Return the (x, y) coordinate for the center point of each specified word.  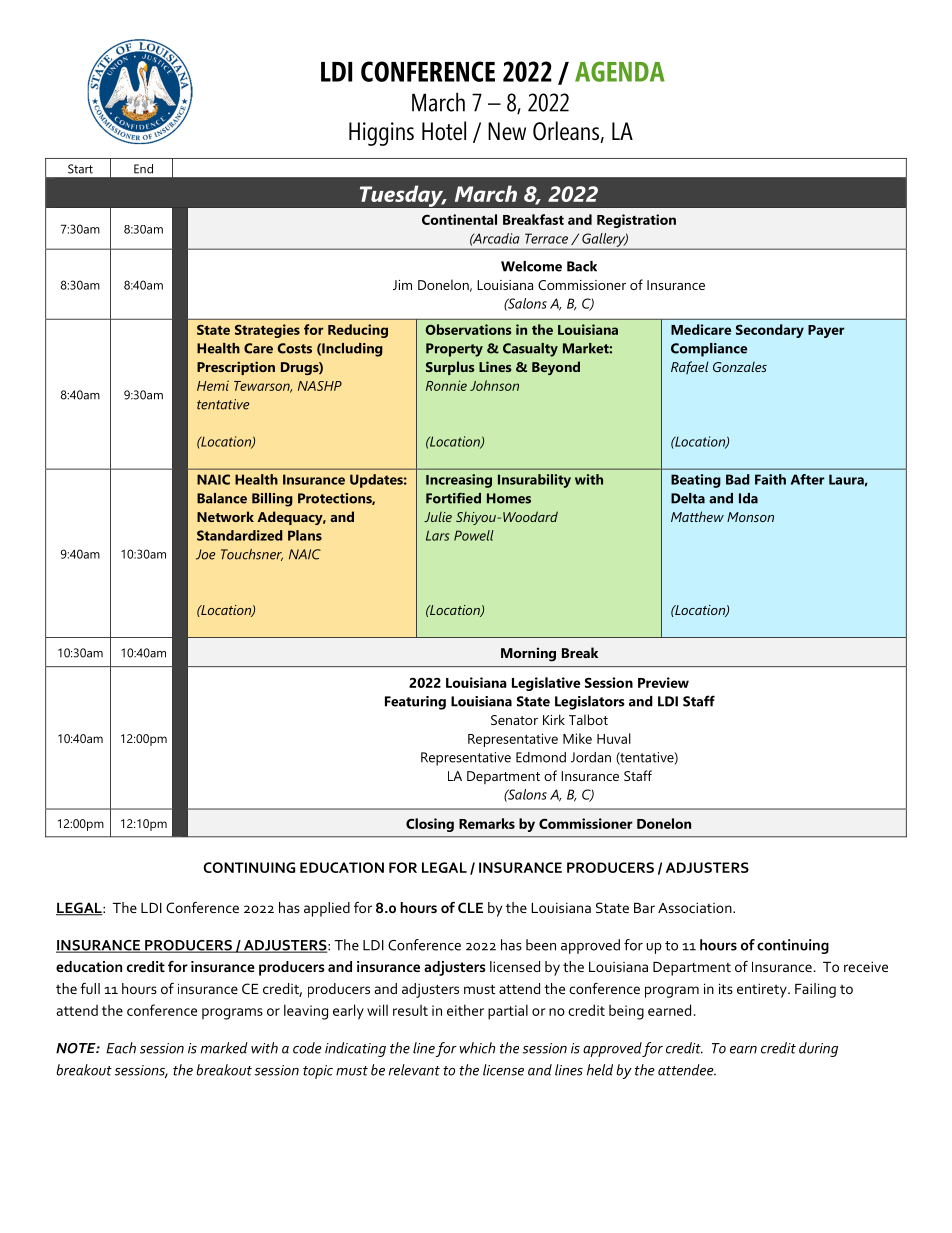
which (477, 1048)
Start (80, 169)
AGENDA (620, 71)
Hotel (444, 131)
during (818, 1049)
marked (224, 1048)
